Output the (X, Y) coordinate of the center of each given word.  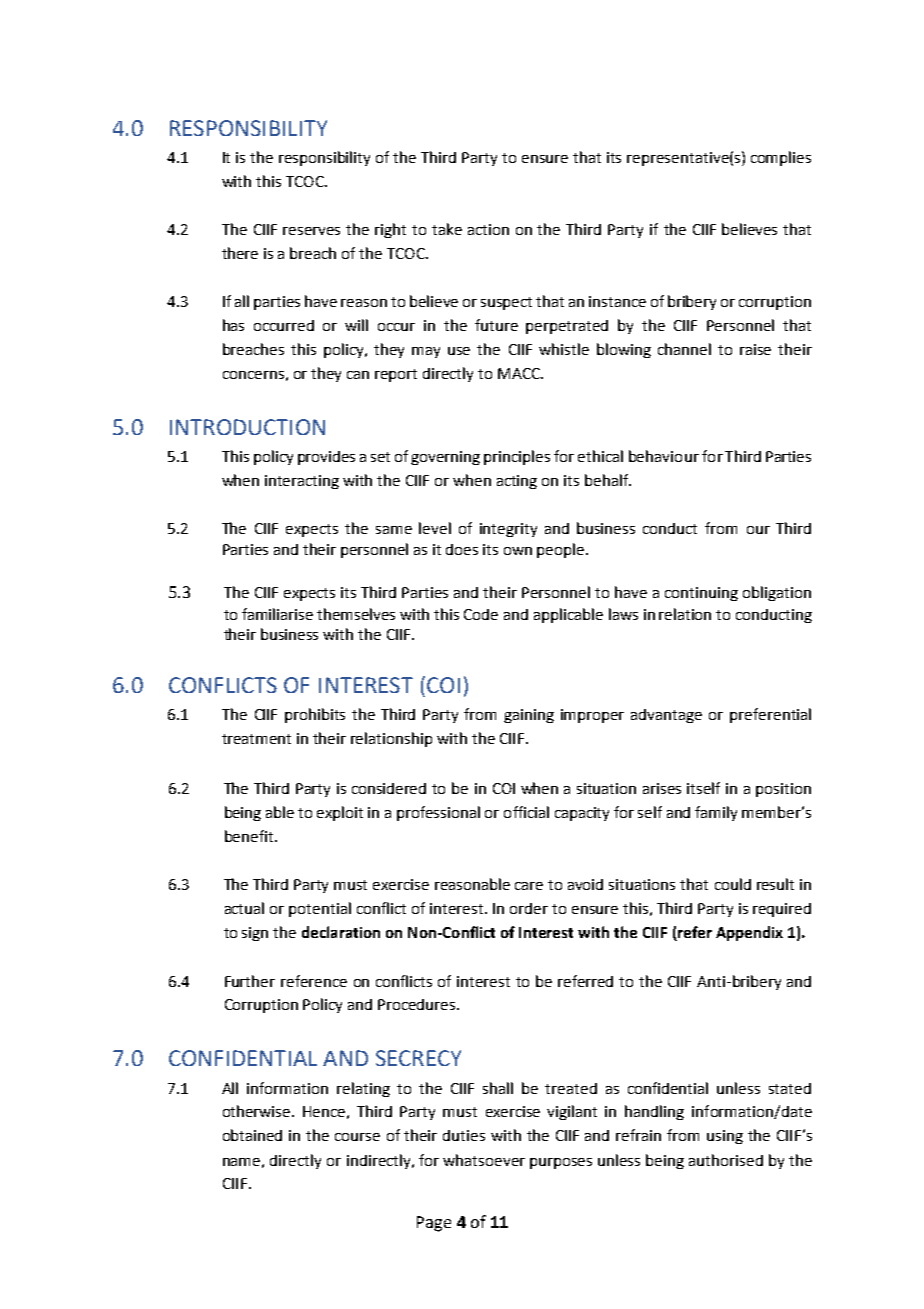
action (488, 229)
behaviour (664, 456)
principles (517, 457)
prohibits (315, 715)
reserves (311, 231)
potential (320, 909)
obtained (252, 1135)
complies (781, 158)
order (529, 908)
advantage (666, 716)
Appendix (749, 933)
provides (326, 458)
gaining (529, 716)
